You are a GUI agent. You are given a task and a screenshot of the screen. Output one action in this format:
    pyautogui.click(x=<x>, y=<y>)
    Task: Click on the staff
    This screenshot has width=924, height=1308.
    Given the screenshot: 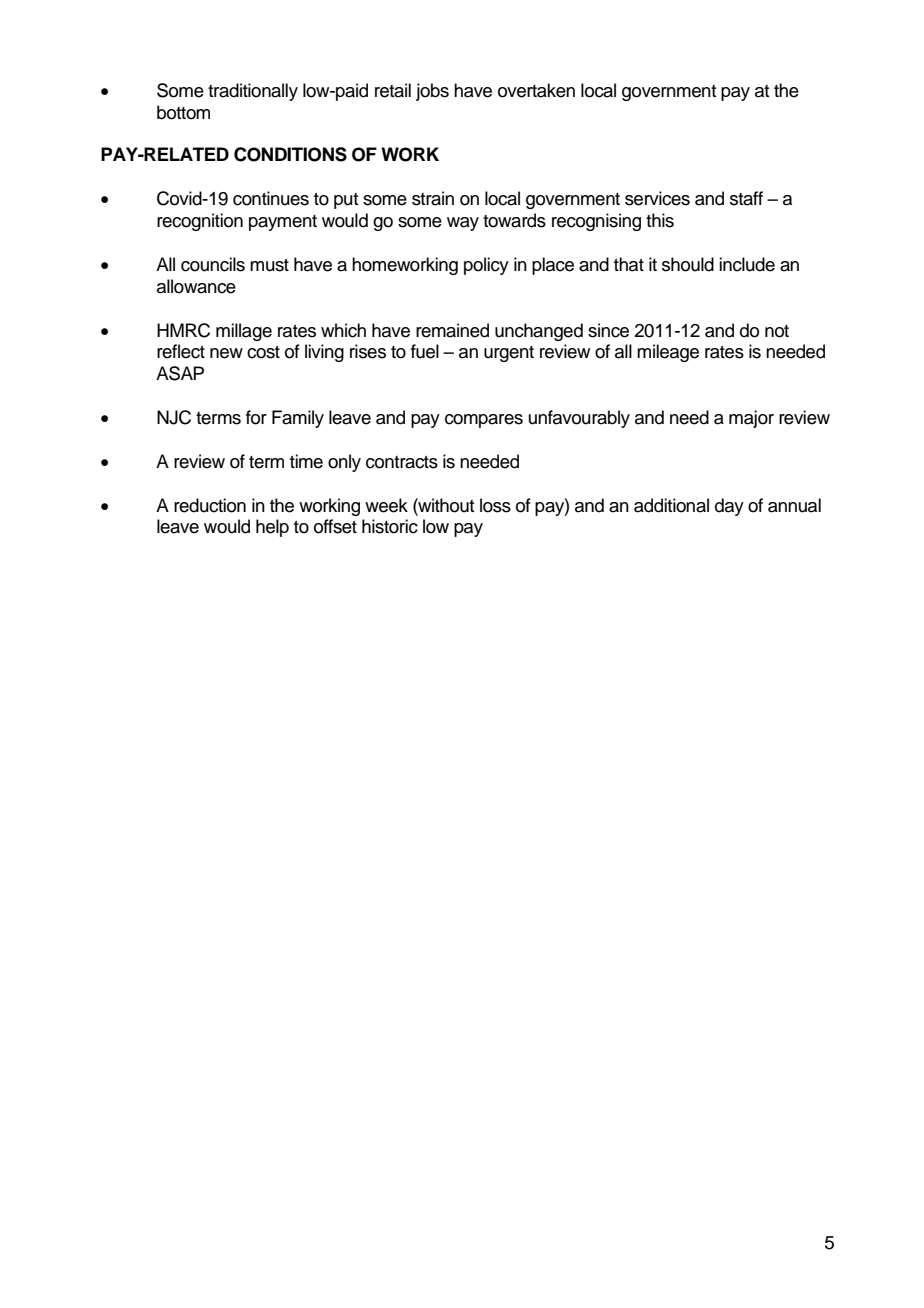 What is the action you would take?
    pyautogui.click(x=746, y=198)
